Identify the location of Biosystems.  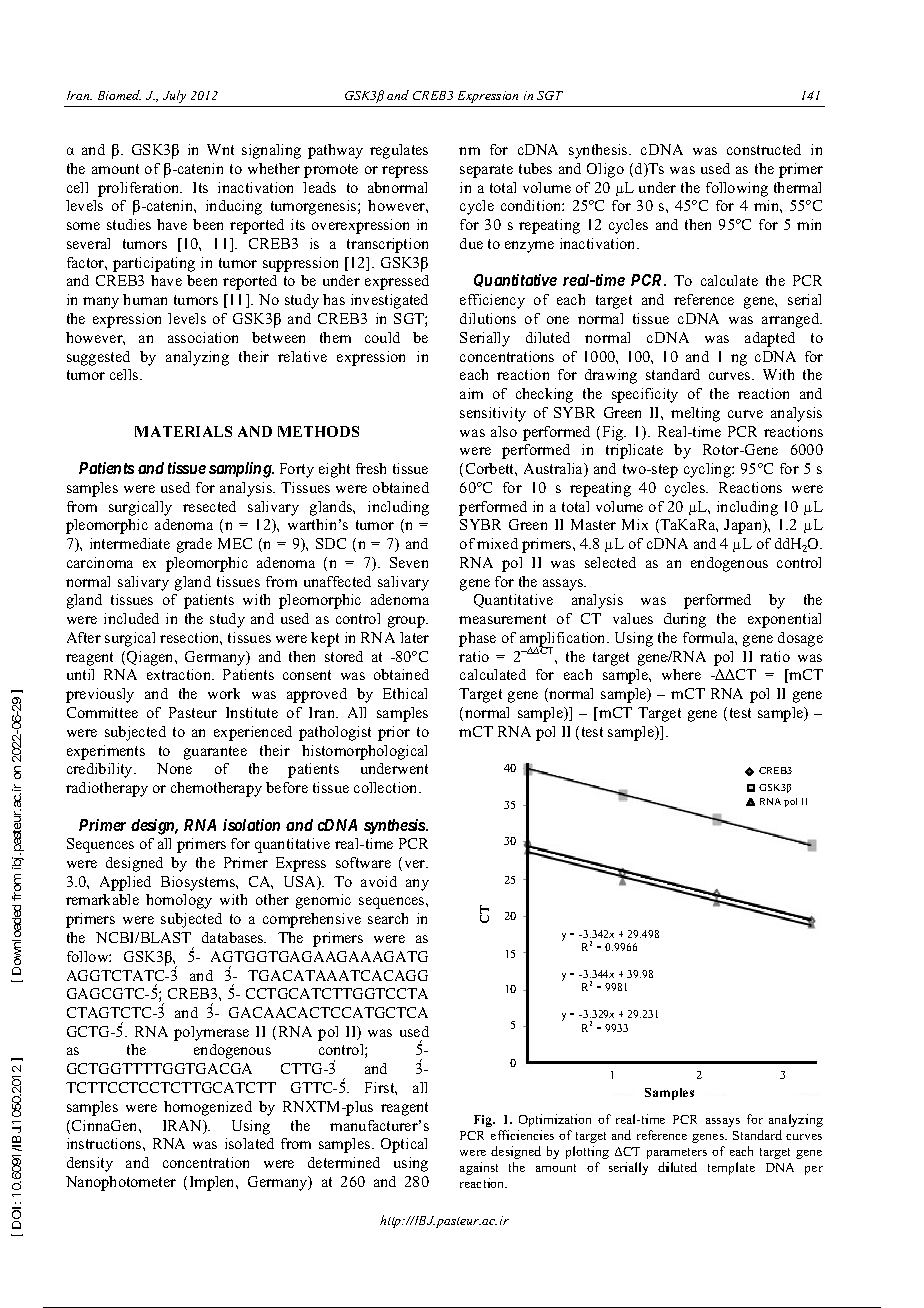
(199, 883).
